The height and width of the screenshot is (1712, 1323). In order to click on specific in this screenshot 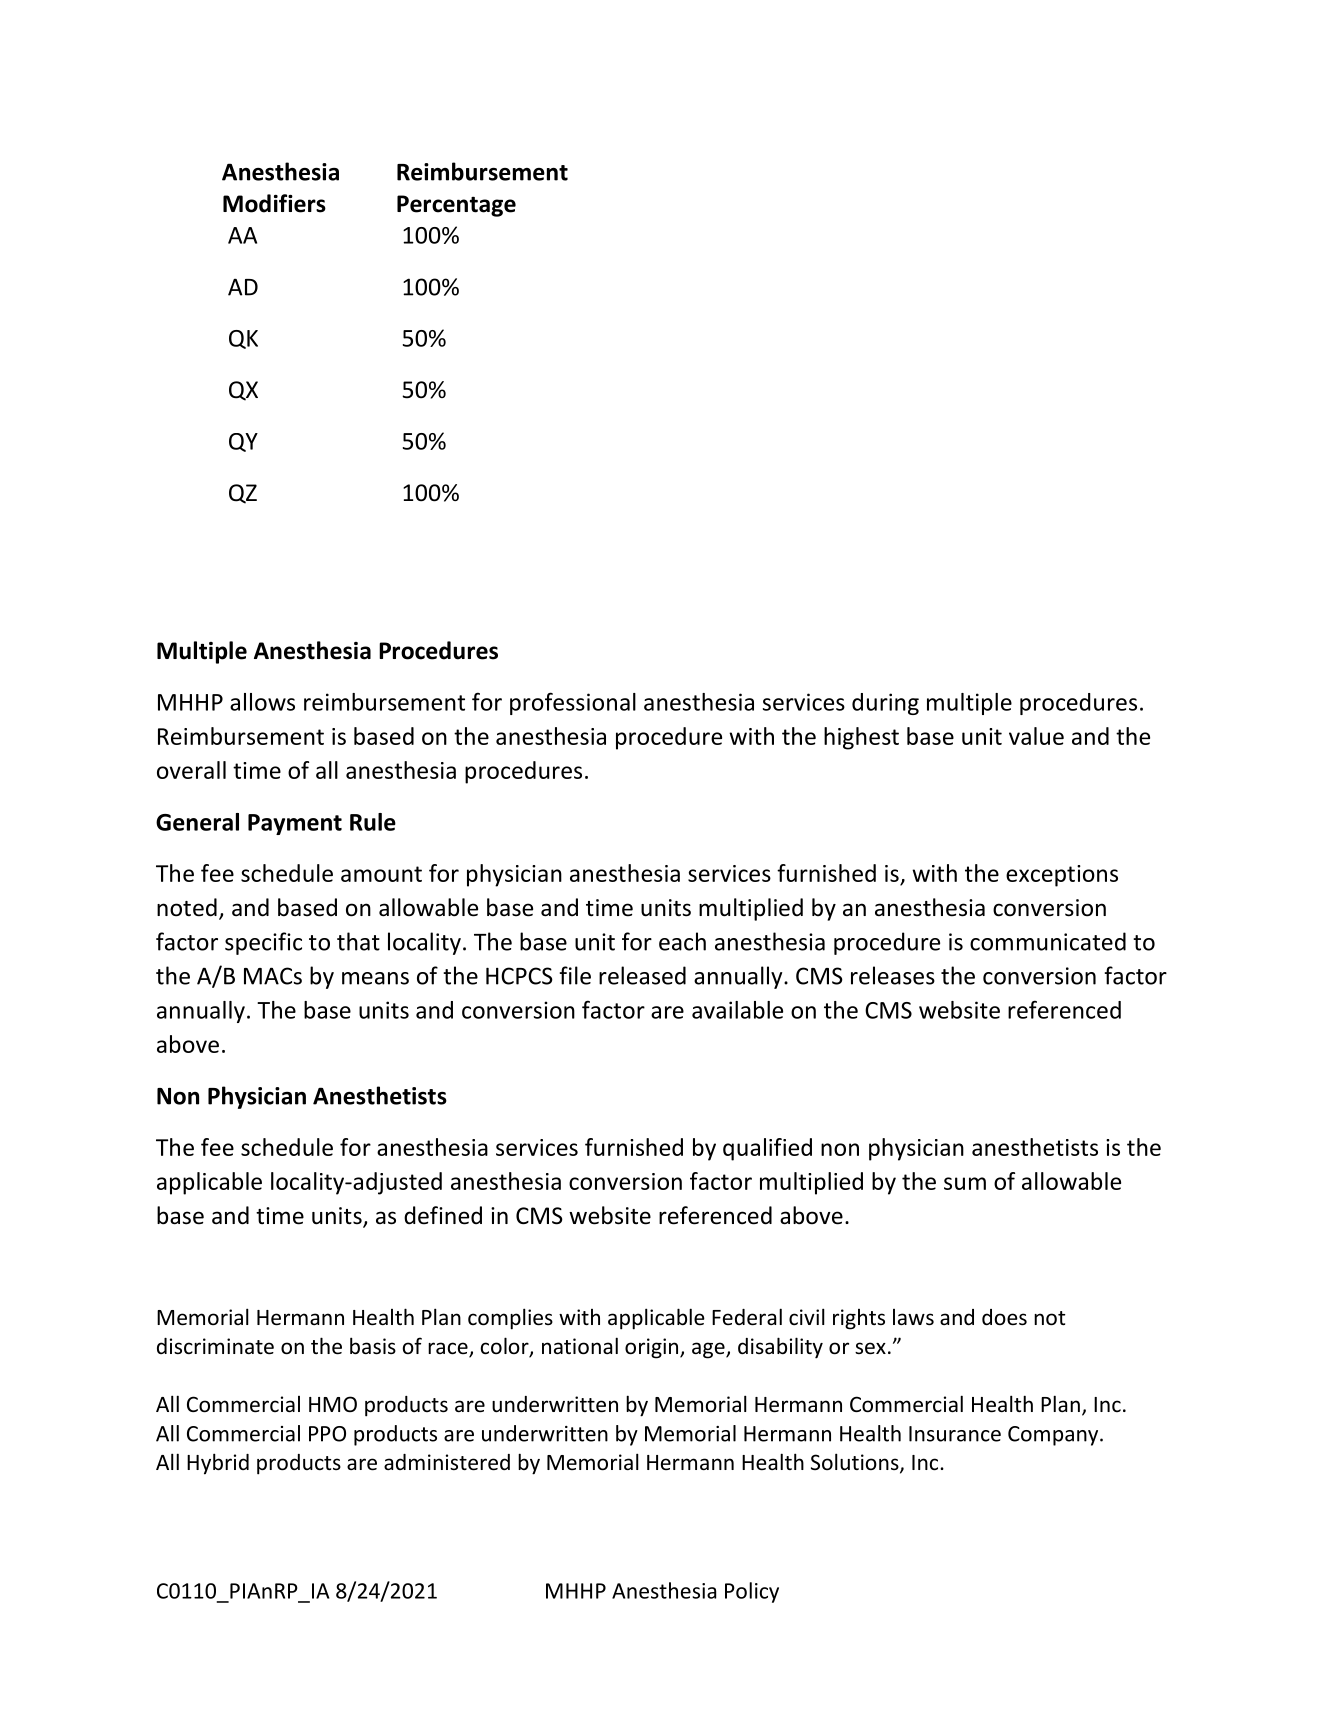, I will do `click(263, 943)`.
